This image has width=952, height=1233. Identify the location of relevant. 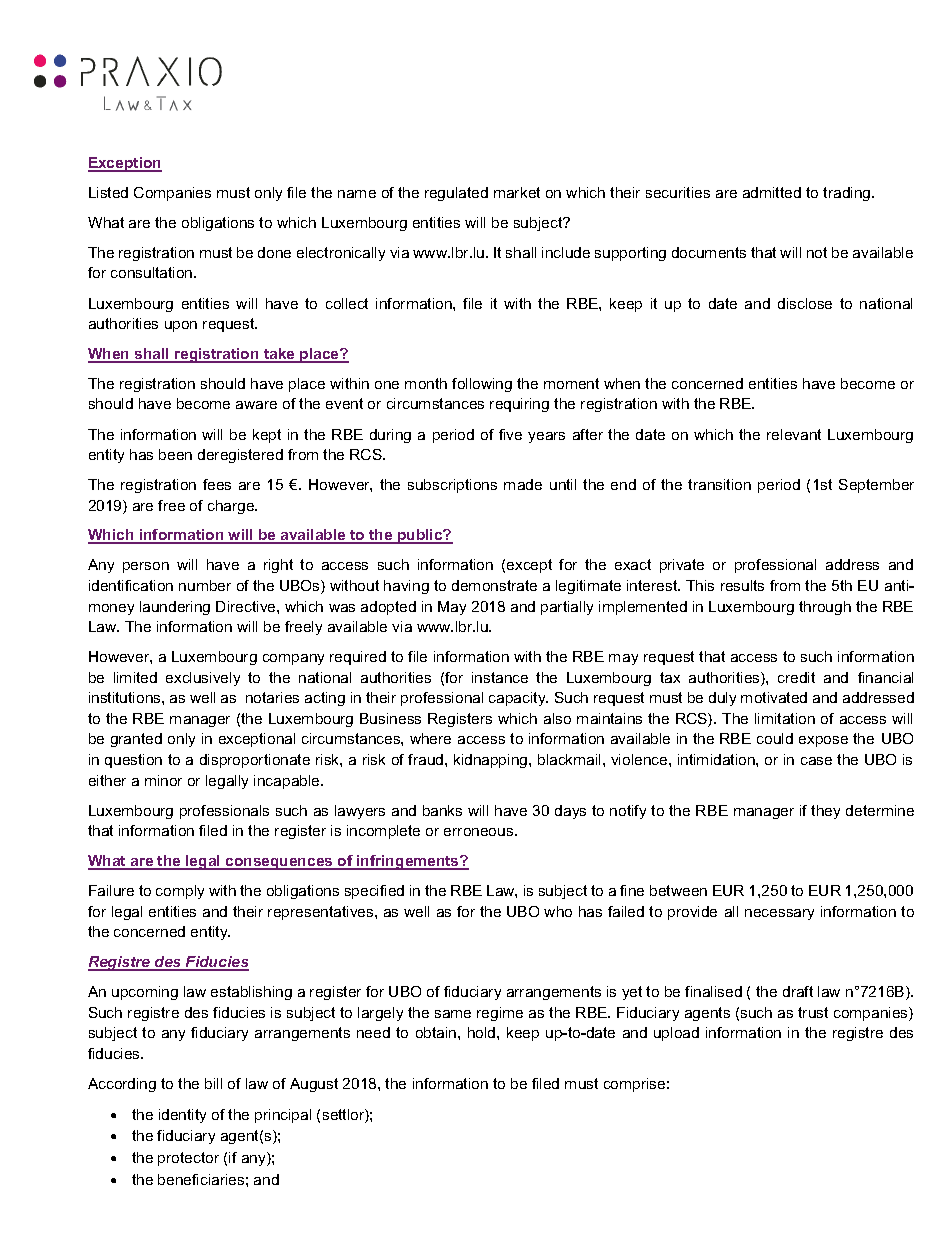
(794, 434).
